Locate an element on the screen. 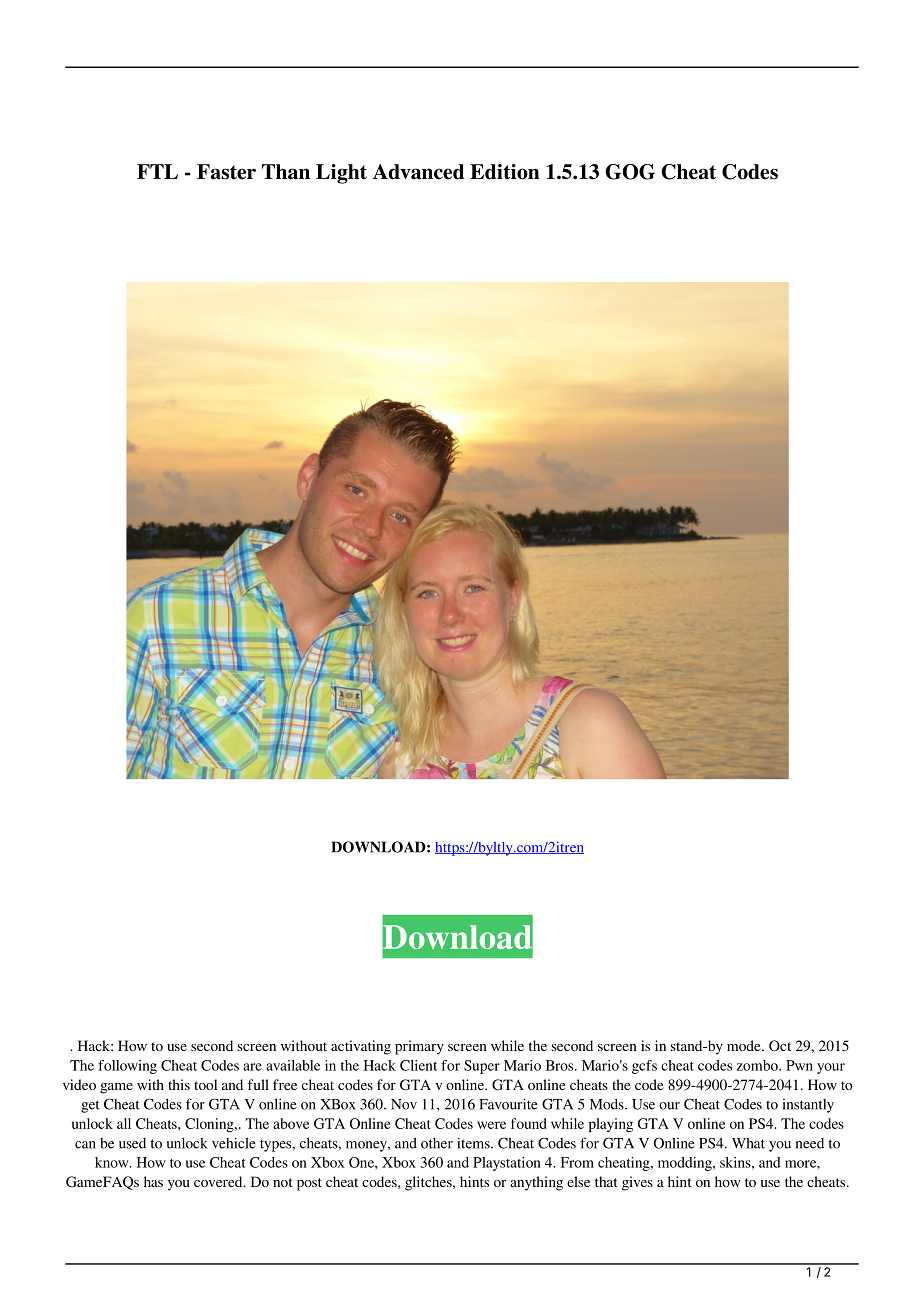 This screenshot has height=1308, width=924. primary is located at coordinates (419, 1047).
